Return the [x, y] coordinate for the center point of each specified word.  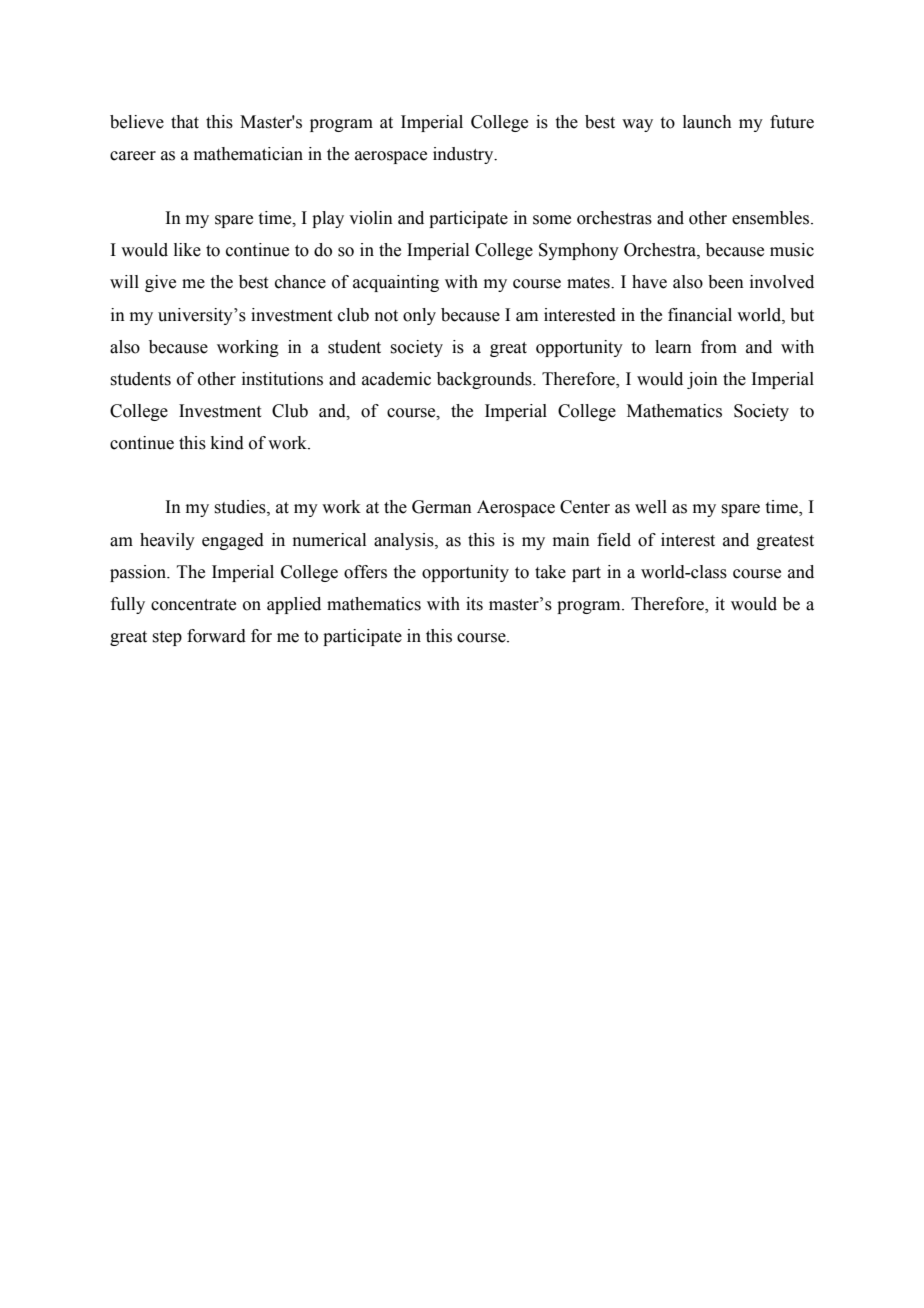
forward [216, 636]
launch [707, 122]
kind [227, 443]
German [442, 507]
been [726, 282]
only [419, 316]
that [185, 122]
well [651, 507]
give [160, 283]
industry [464, 155]
